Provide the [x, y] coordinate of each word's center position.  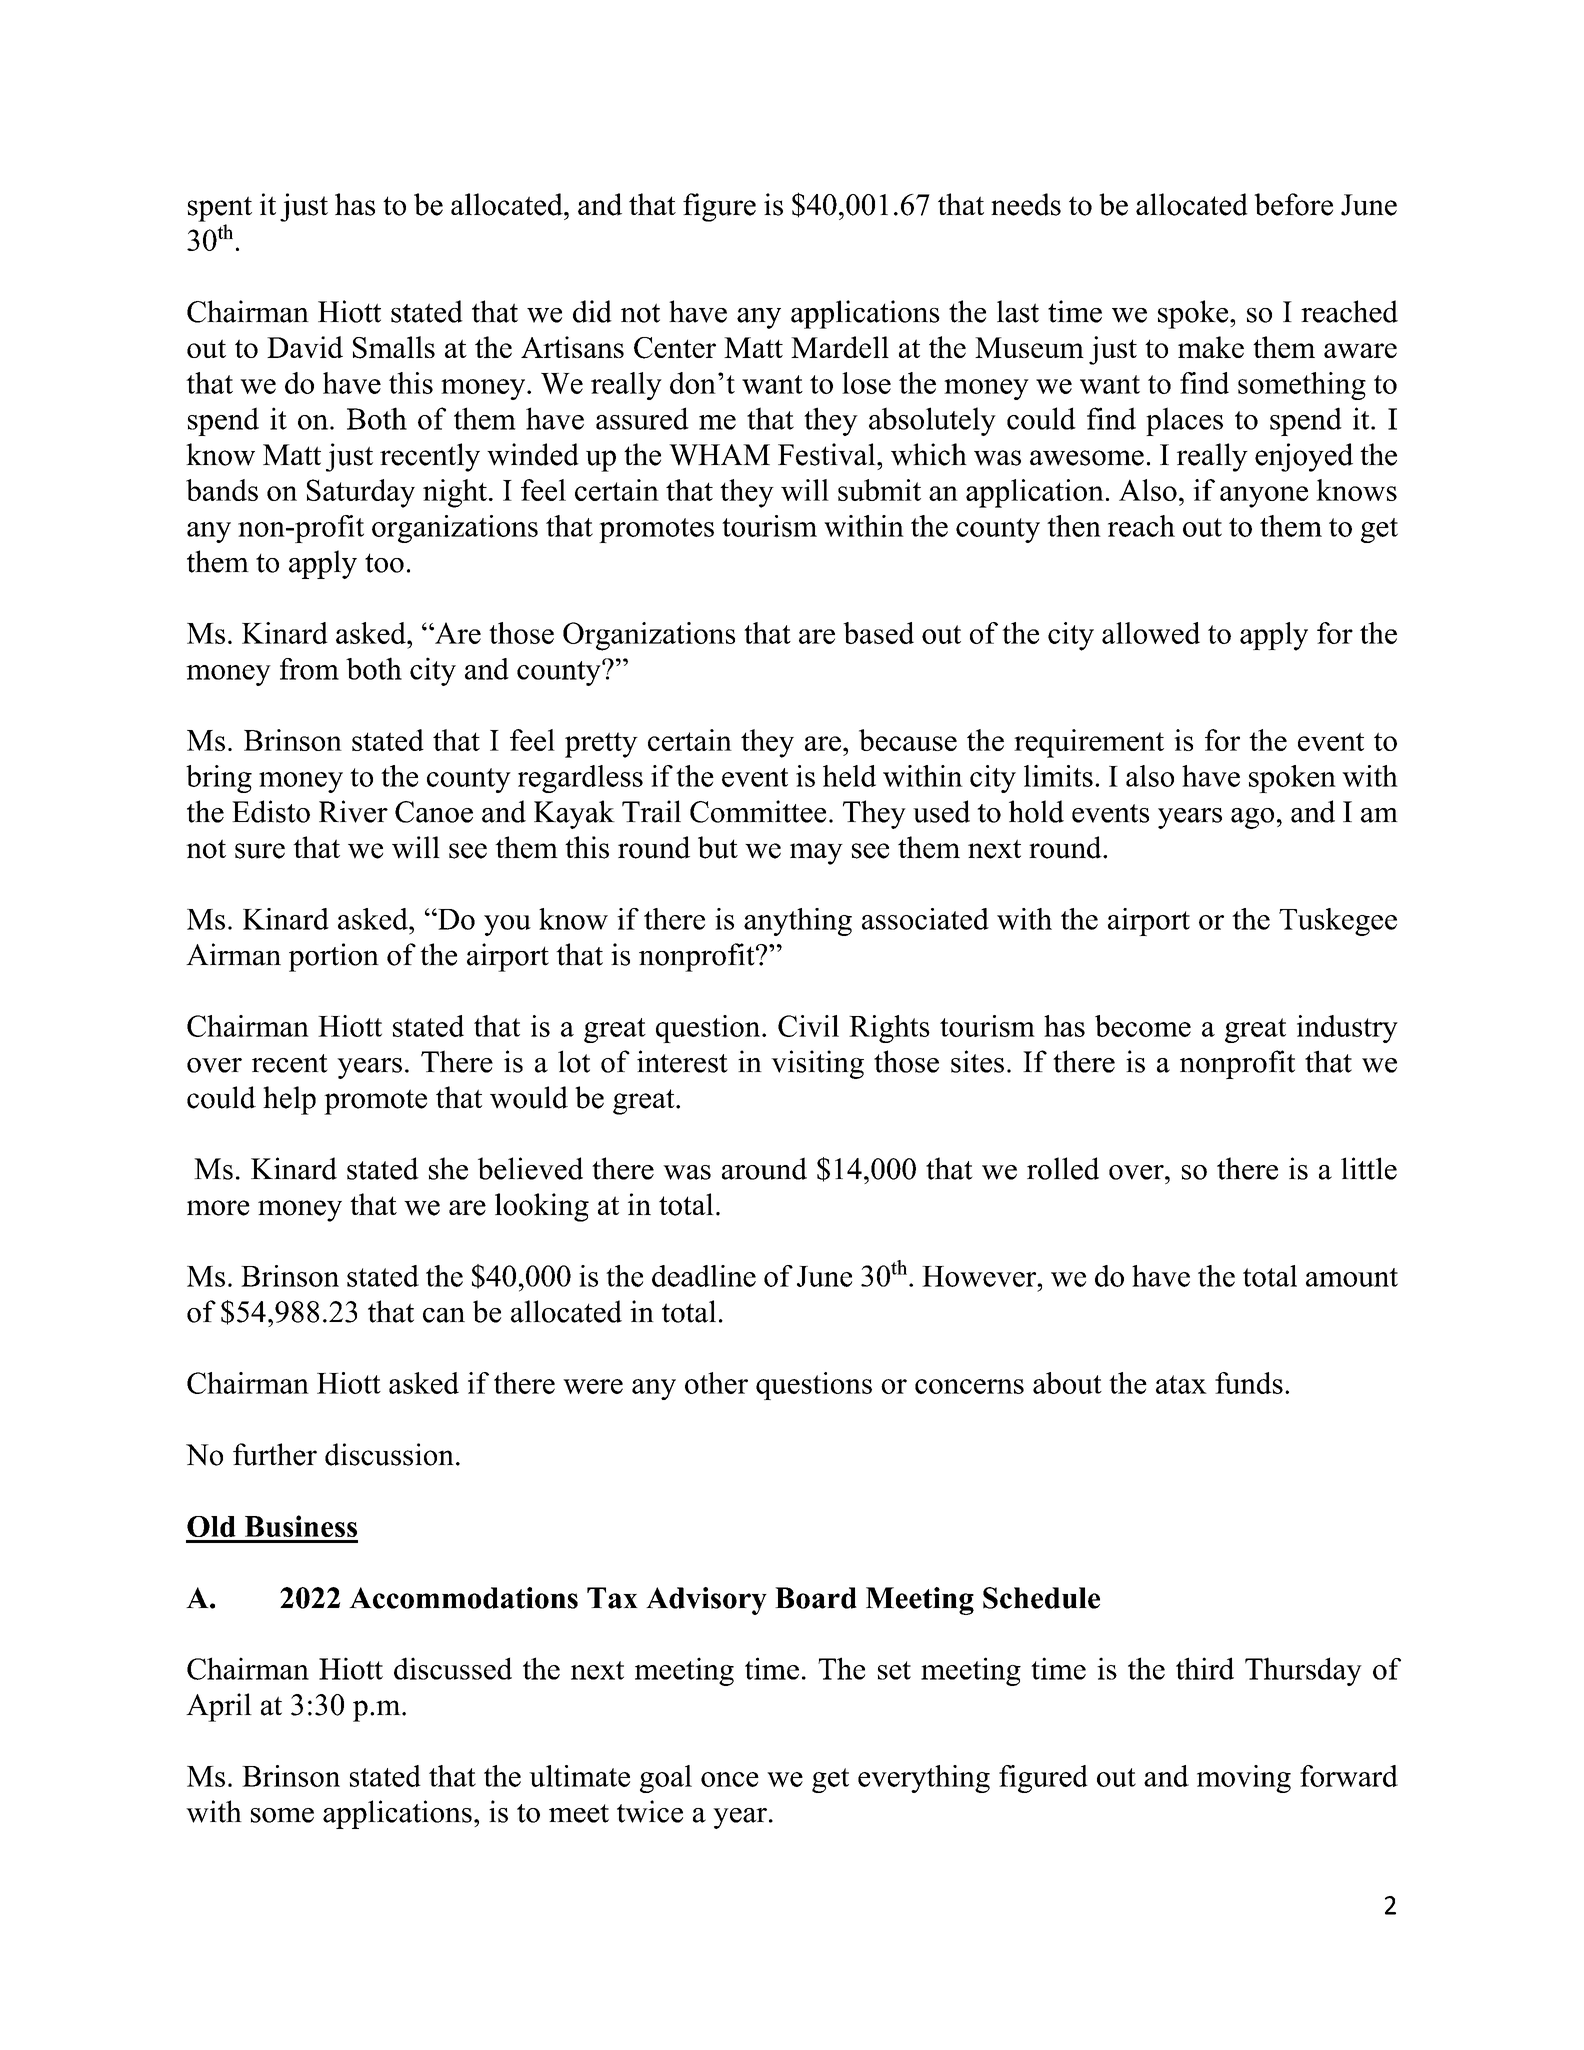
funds [1249, 1383]
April [219, 1707]
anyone [1264, 497]
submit [879, 490]
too [384, 563]
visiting [817, 1064]
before [1293, 204]
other [716, 1383]
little [1369, 1168]
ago [1252, 818]
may [816, 854]
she [448, 1168]
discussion [389, 1454]
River [353, 811]
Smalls [394, 347]
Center [675, 348]
